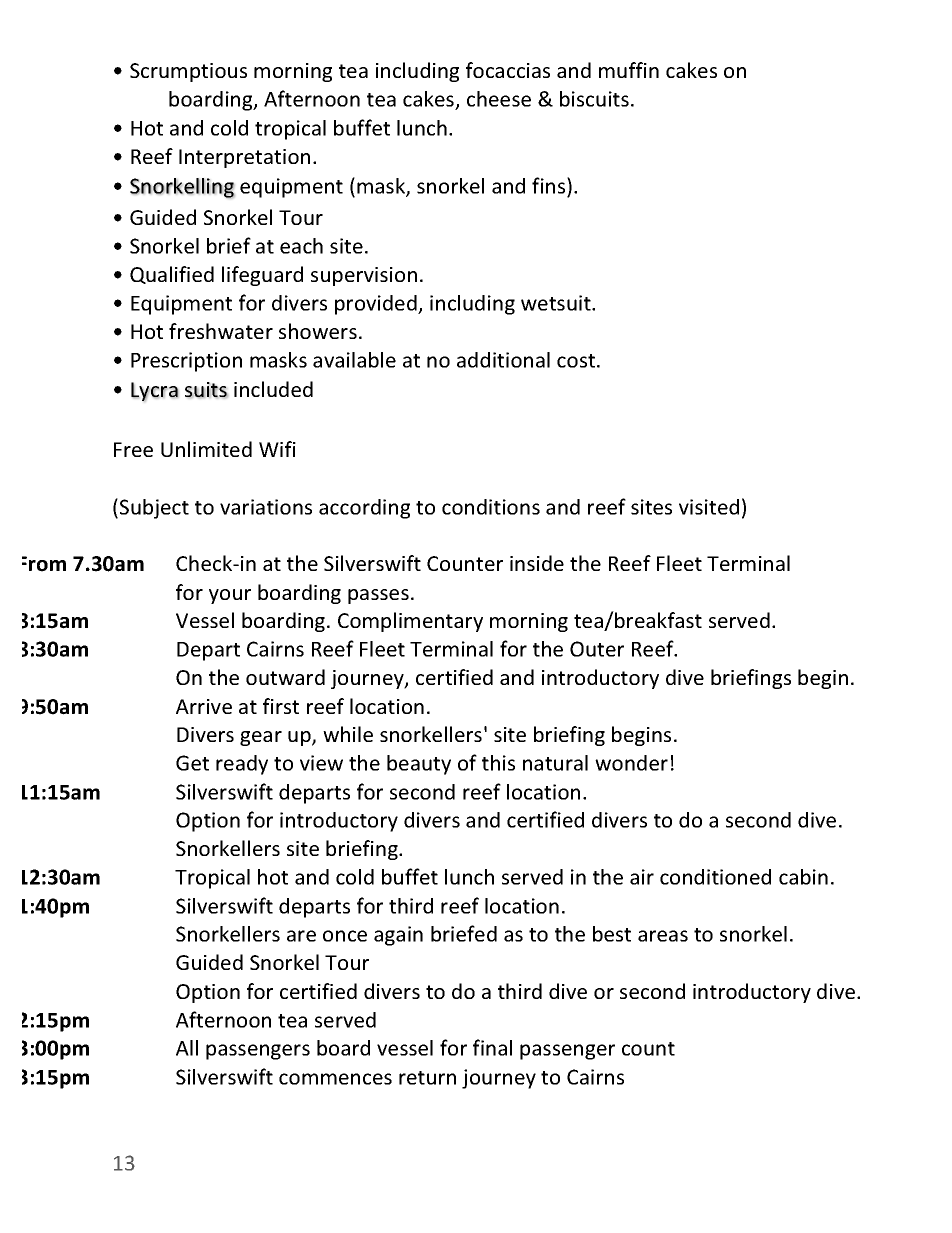 The width and height of the page is (952, 1233). Describe the element at coordinates (335, 1079) in the page. I see `commences` at that location.
